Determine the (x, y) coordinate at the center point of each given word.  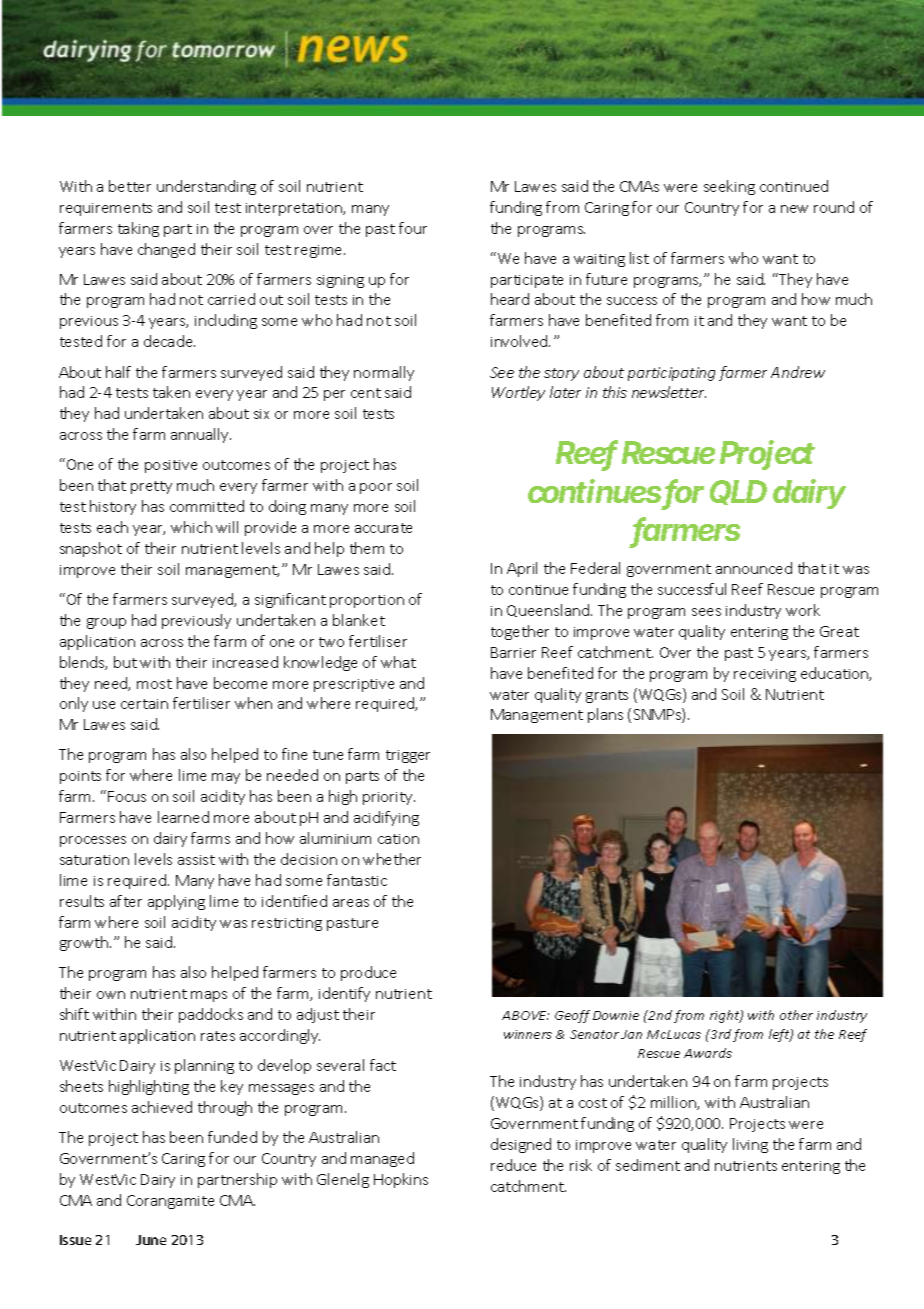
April (522, 569)
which (191, 527)
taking (138, 229)
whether (392, 859)
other (796, 1015)
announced (754, 568)
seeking (729, 187)
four (413, 228)
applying (176, 902)
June (151, 1240)
